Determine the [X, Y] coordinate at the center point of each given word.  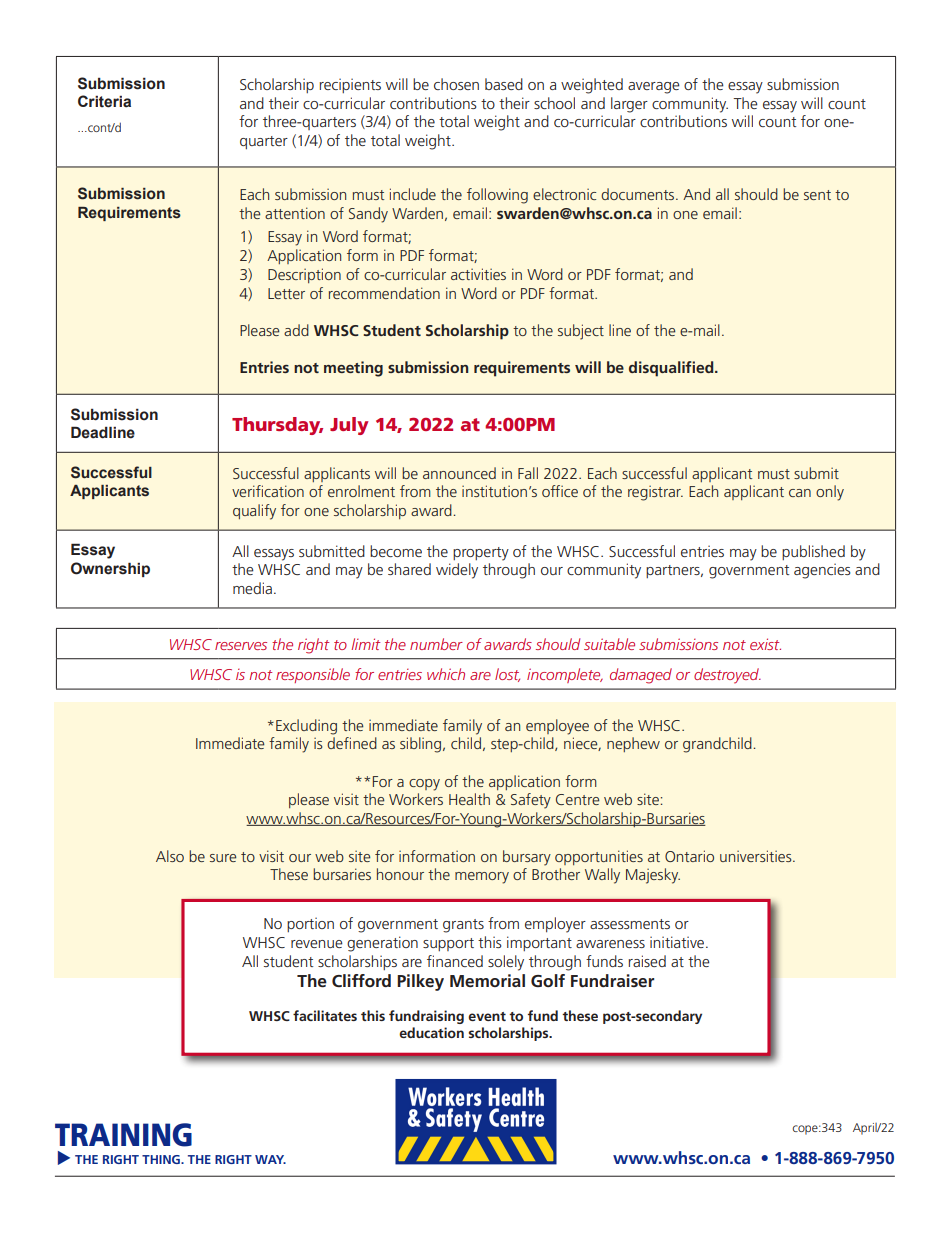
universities [757, 856]
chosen [456, 84]
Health [469, 799]
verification [268, 491]
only [830, 493]
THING [162, 1159]
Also [170, 856]
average [654, 88]
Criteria [104, 101]
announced [459, 473]
